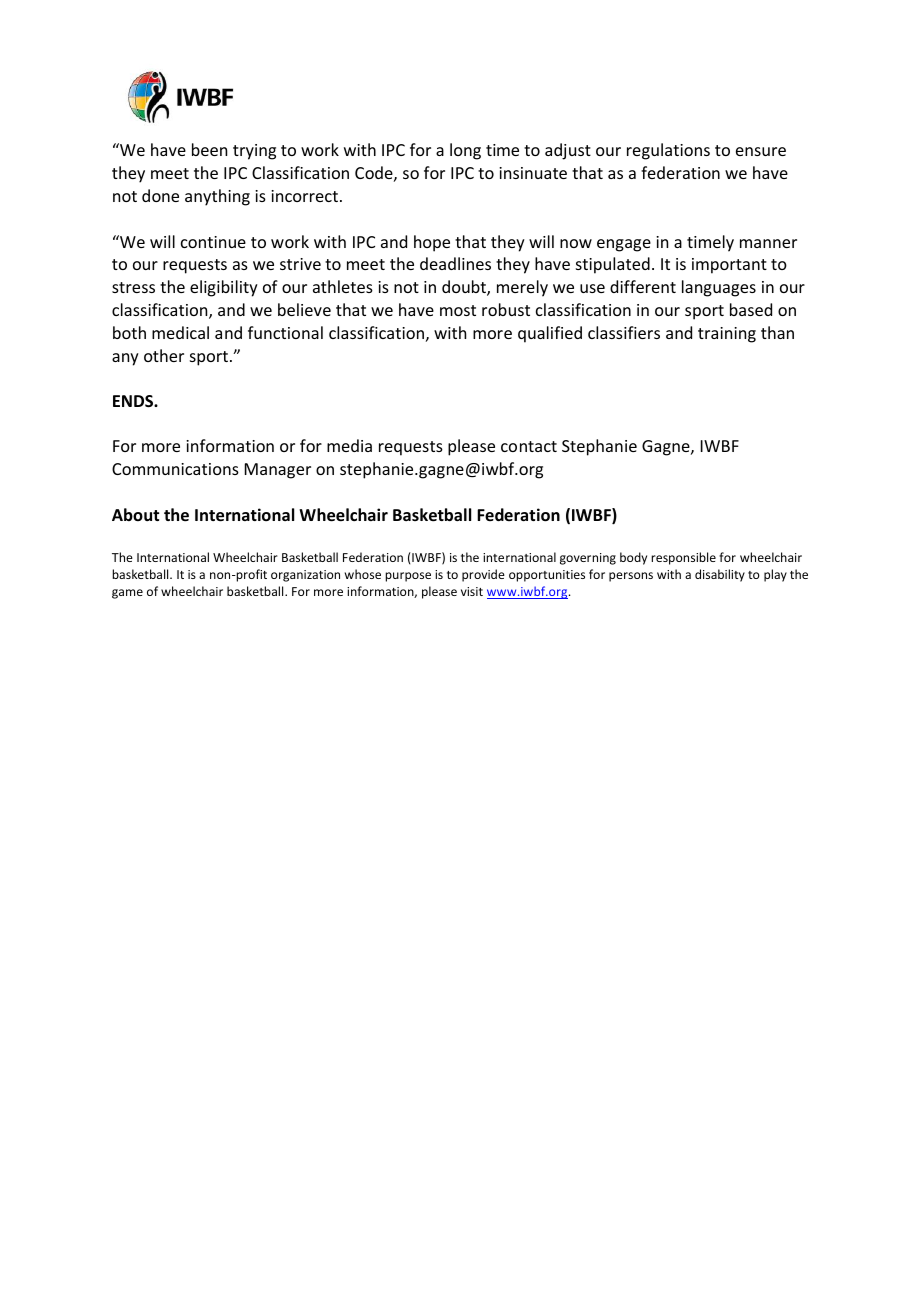  I want to click on qualified, so click(550, 334).
